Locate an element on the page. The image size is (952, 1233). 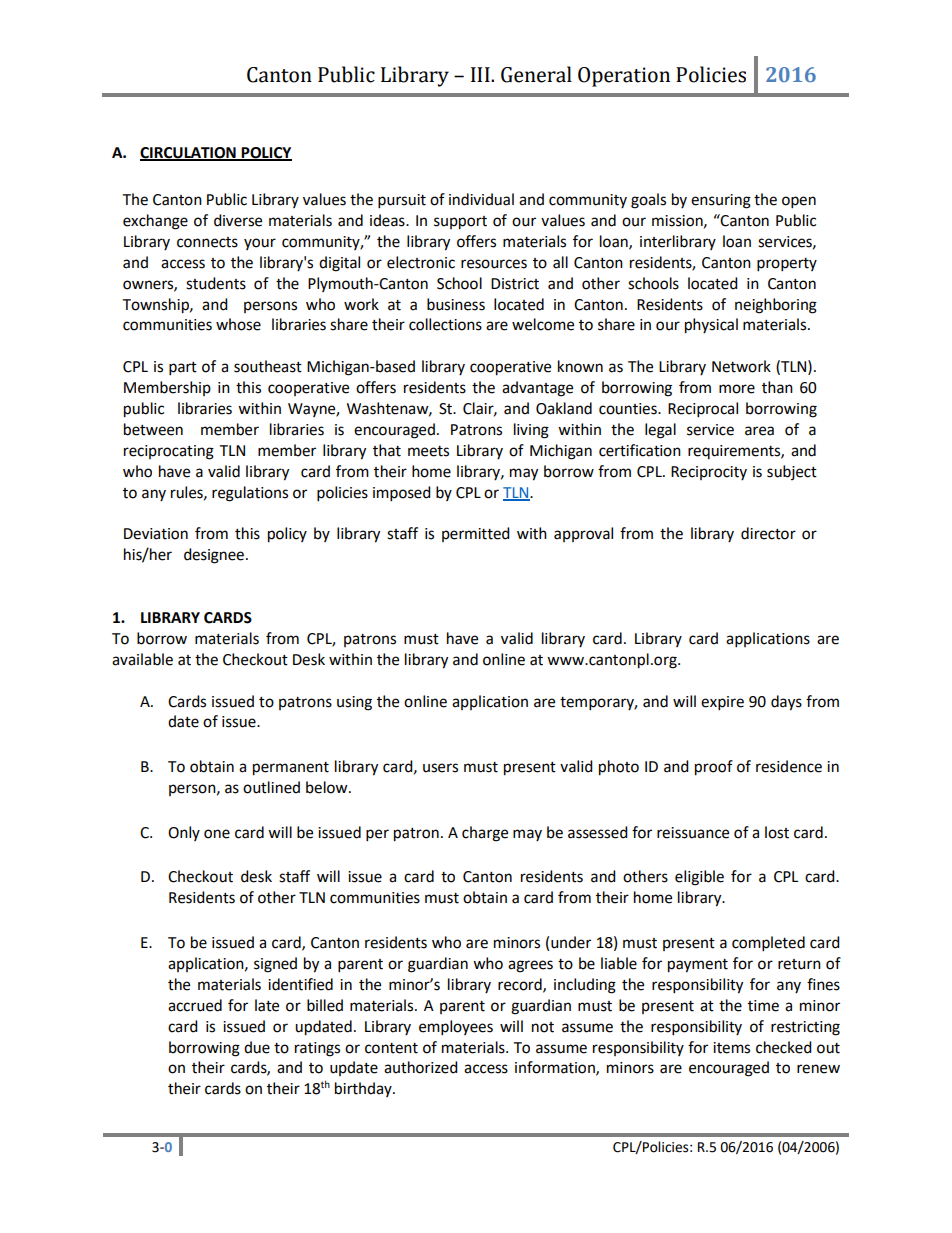
permitted is located at coordinates (476, 534).
